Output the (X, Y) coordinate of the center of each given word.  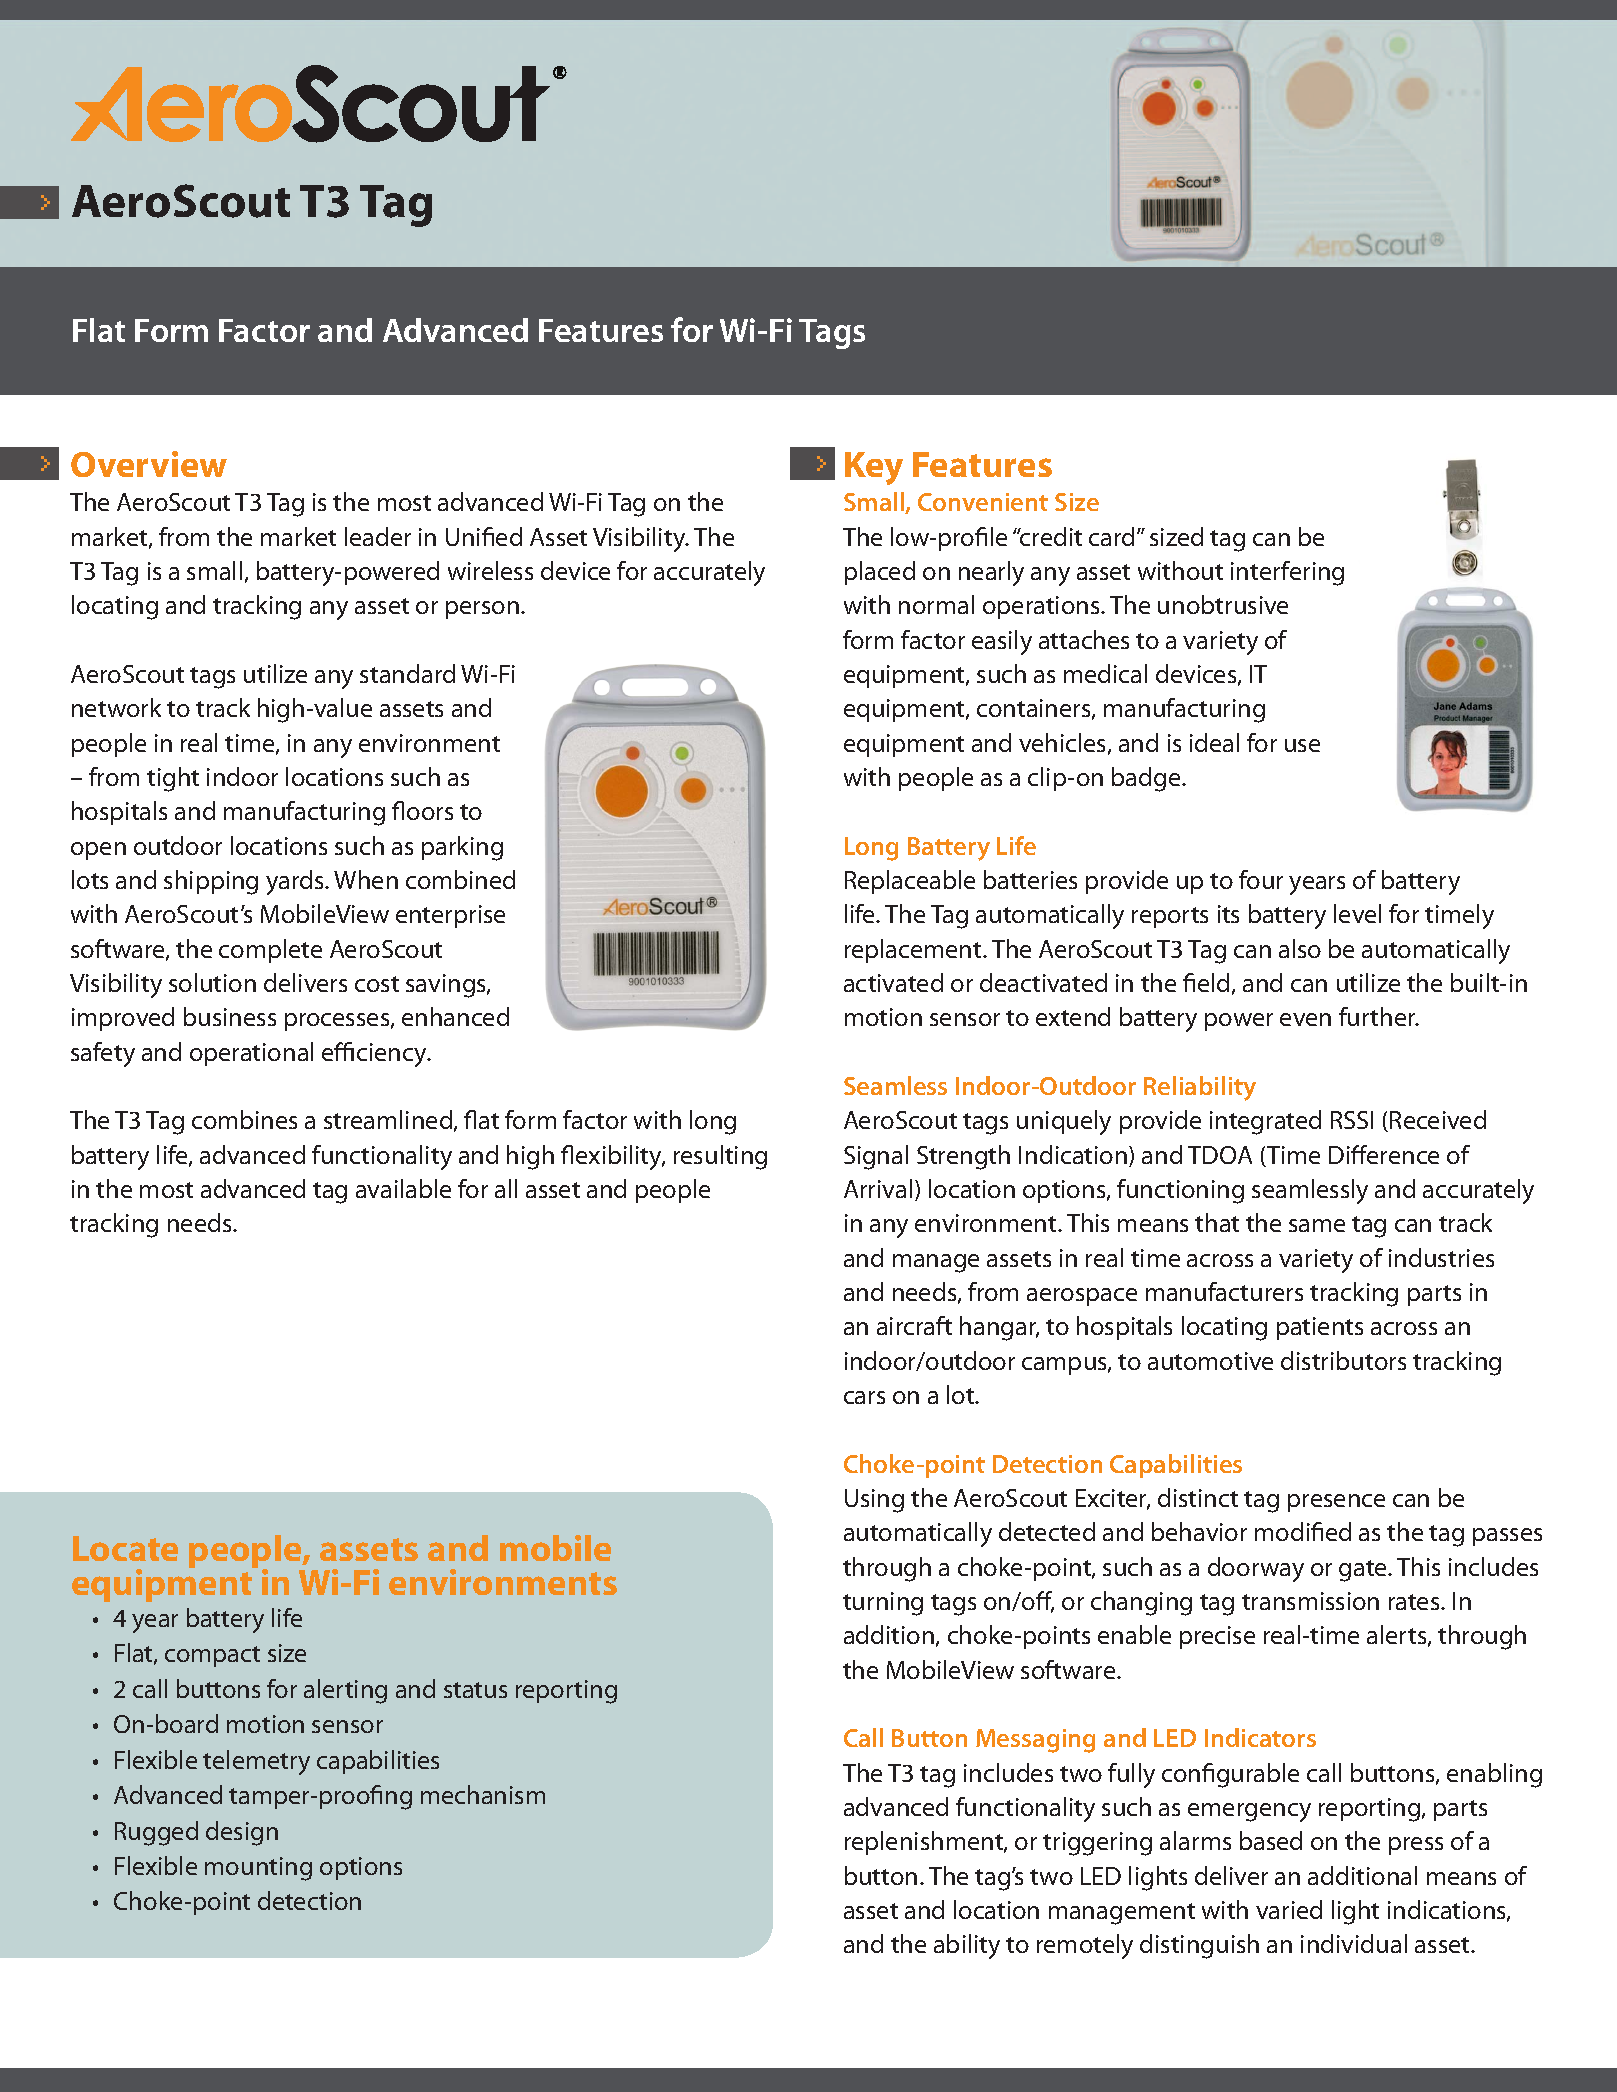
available (403, 1188)
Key (874, 468)
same (1317, 1225)
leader (378, 536)
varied (1289, 1909)
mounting (258, 1869)
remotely (1085, 1946)
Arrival (878, 1188)
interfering (1287, 573)
